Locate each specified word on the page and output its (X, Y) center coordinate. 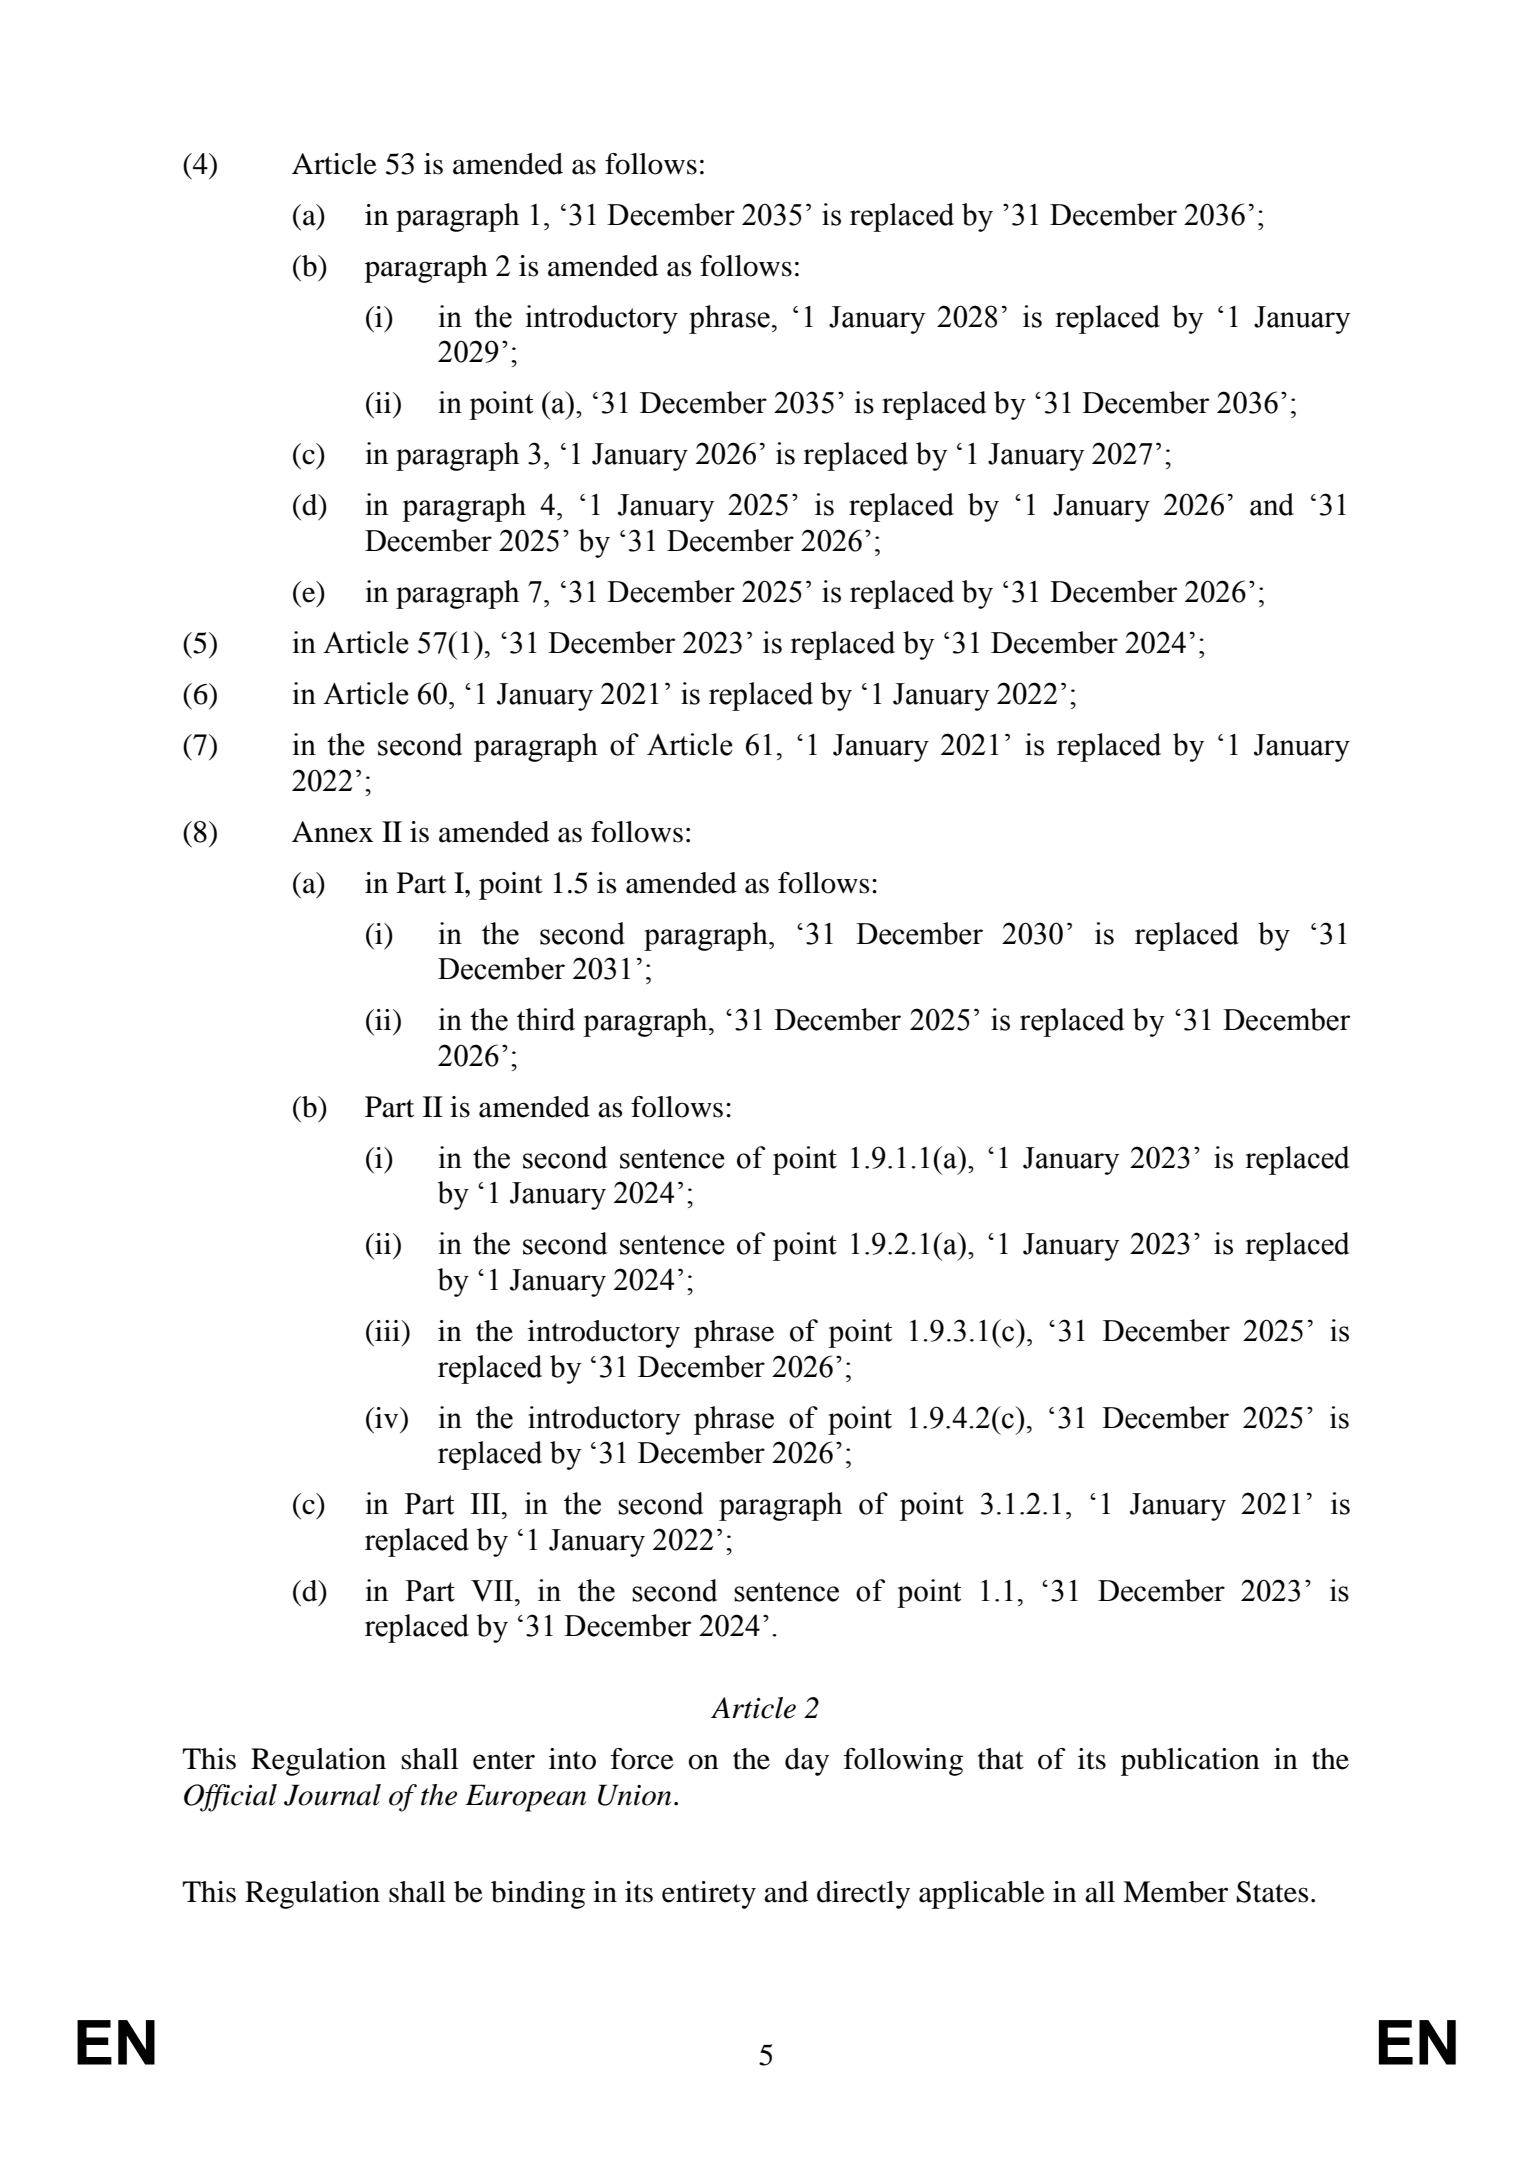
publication (1190, 1762)
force (642, 1759)
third (546, 1019)
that (1001, 1759)
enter (504, 1760)
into (572, 1759)
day (807, 1762)
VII (493, 1591)
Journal (332, 1795)
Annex (332, 832)
